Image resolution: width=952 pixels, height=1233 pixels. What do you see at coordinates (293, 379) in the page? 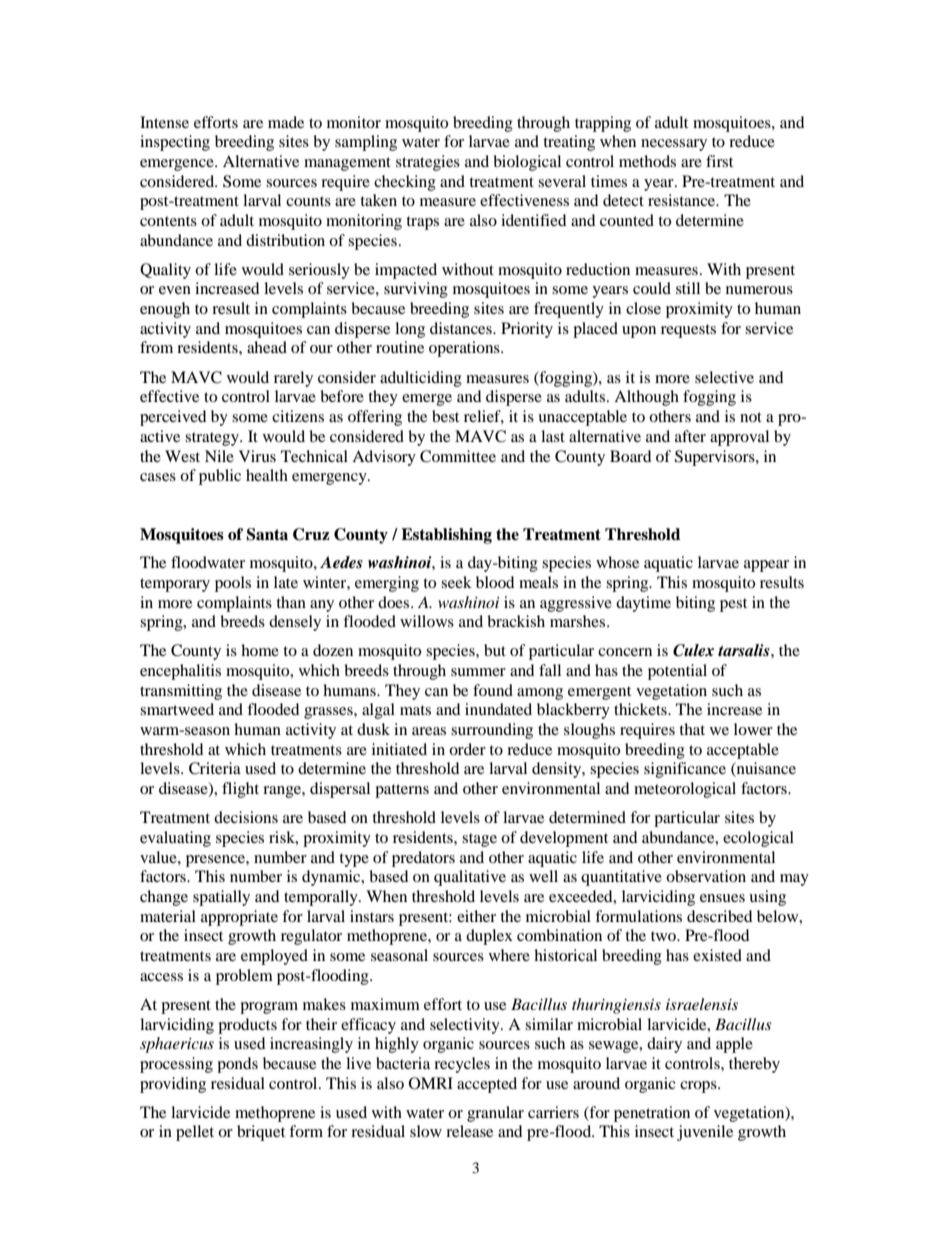
I see `rarely` at bounding box center [293, 379].
